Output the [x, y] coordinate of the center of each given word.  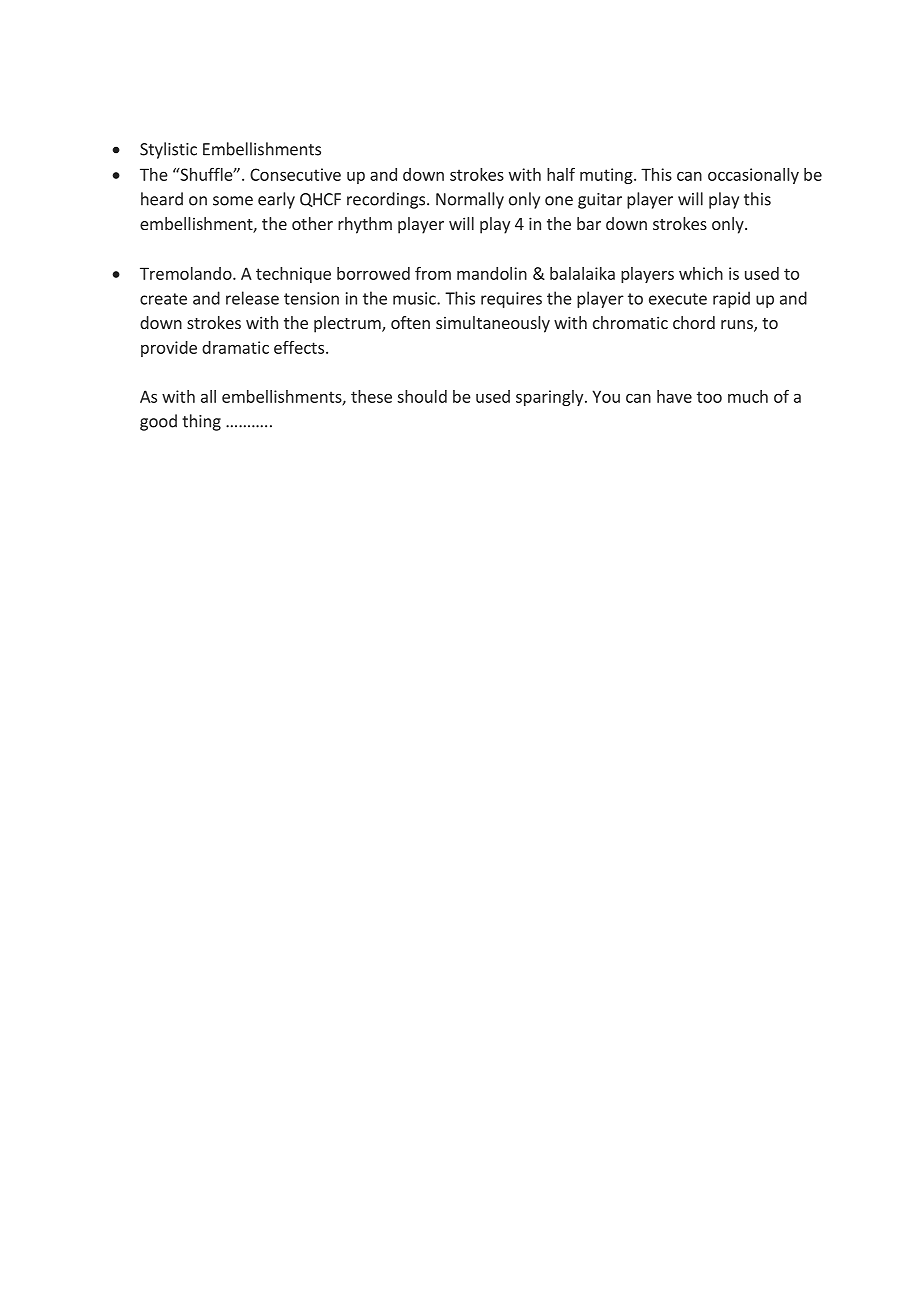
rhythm [365, 225]
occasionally [753, 176]
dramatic [235, 347]
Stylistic [168, 150]
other [312, 223]
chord [694, 322]
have [674, 396]
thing [201, 422]
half [561, 174]
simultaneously [493, 324]
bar [589, 223]
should [422, 396]
